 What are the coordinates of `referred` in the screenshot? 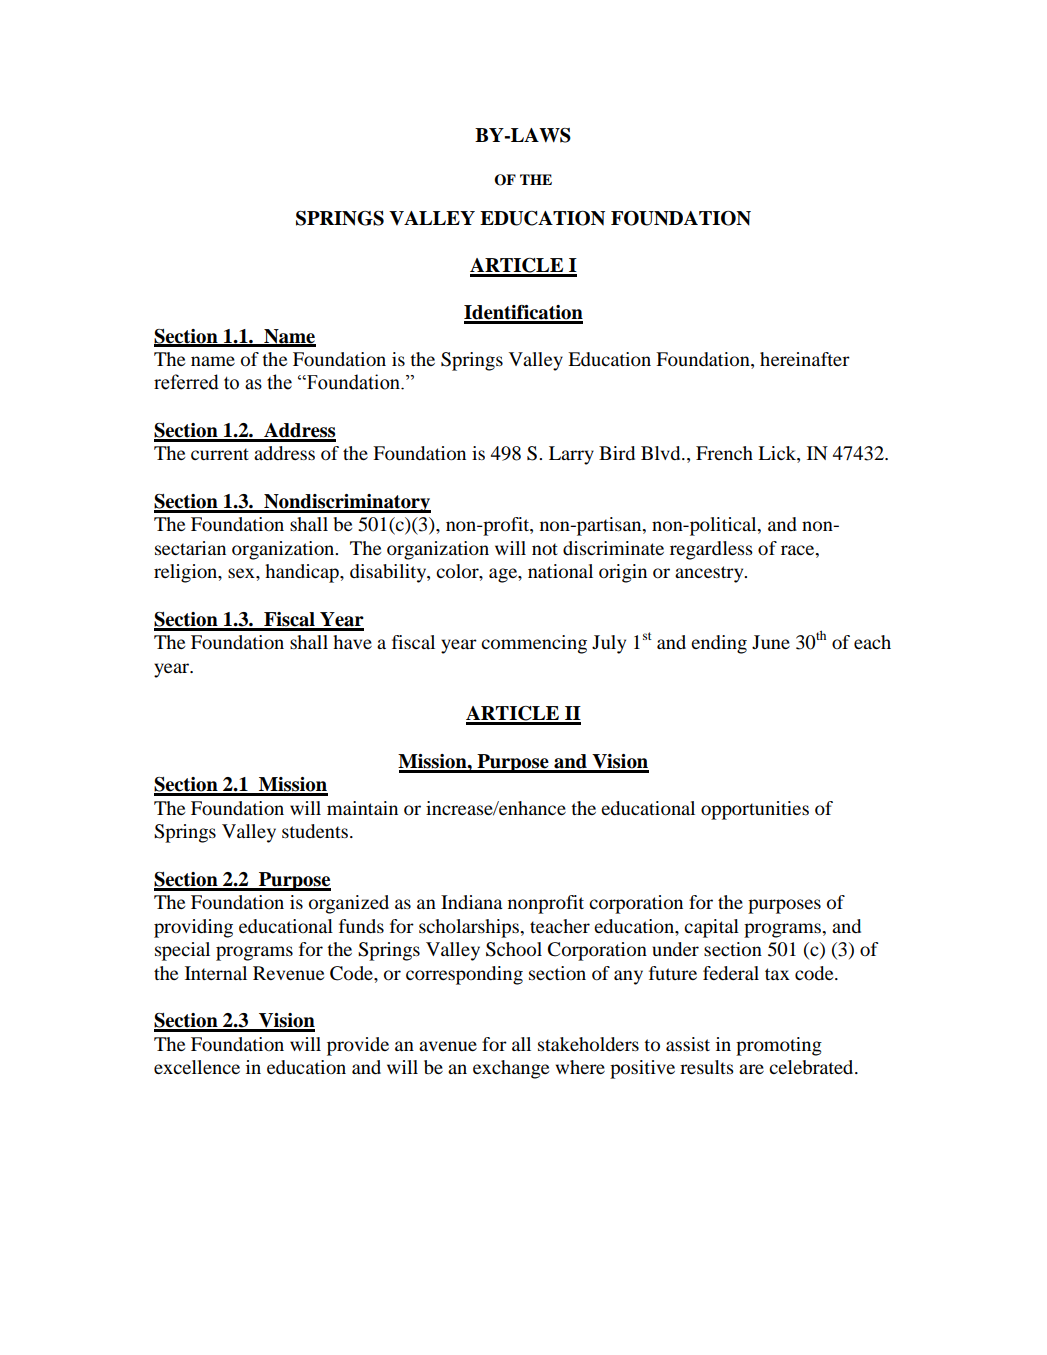 It's located at (186, 382).
